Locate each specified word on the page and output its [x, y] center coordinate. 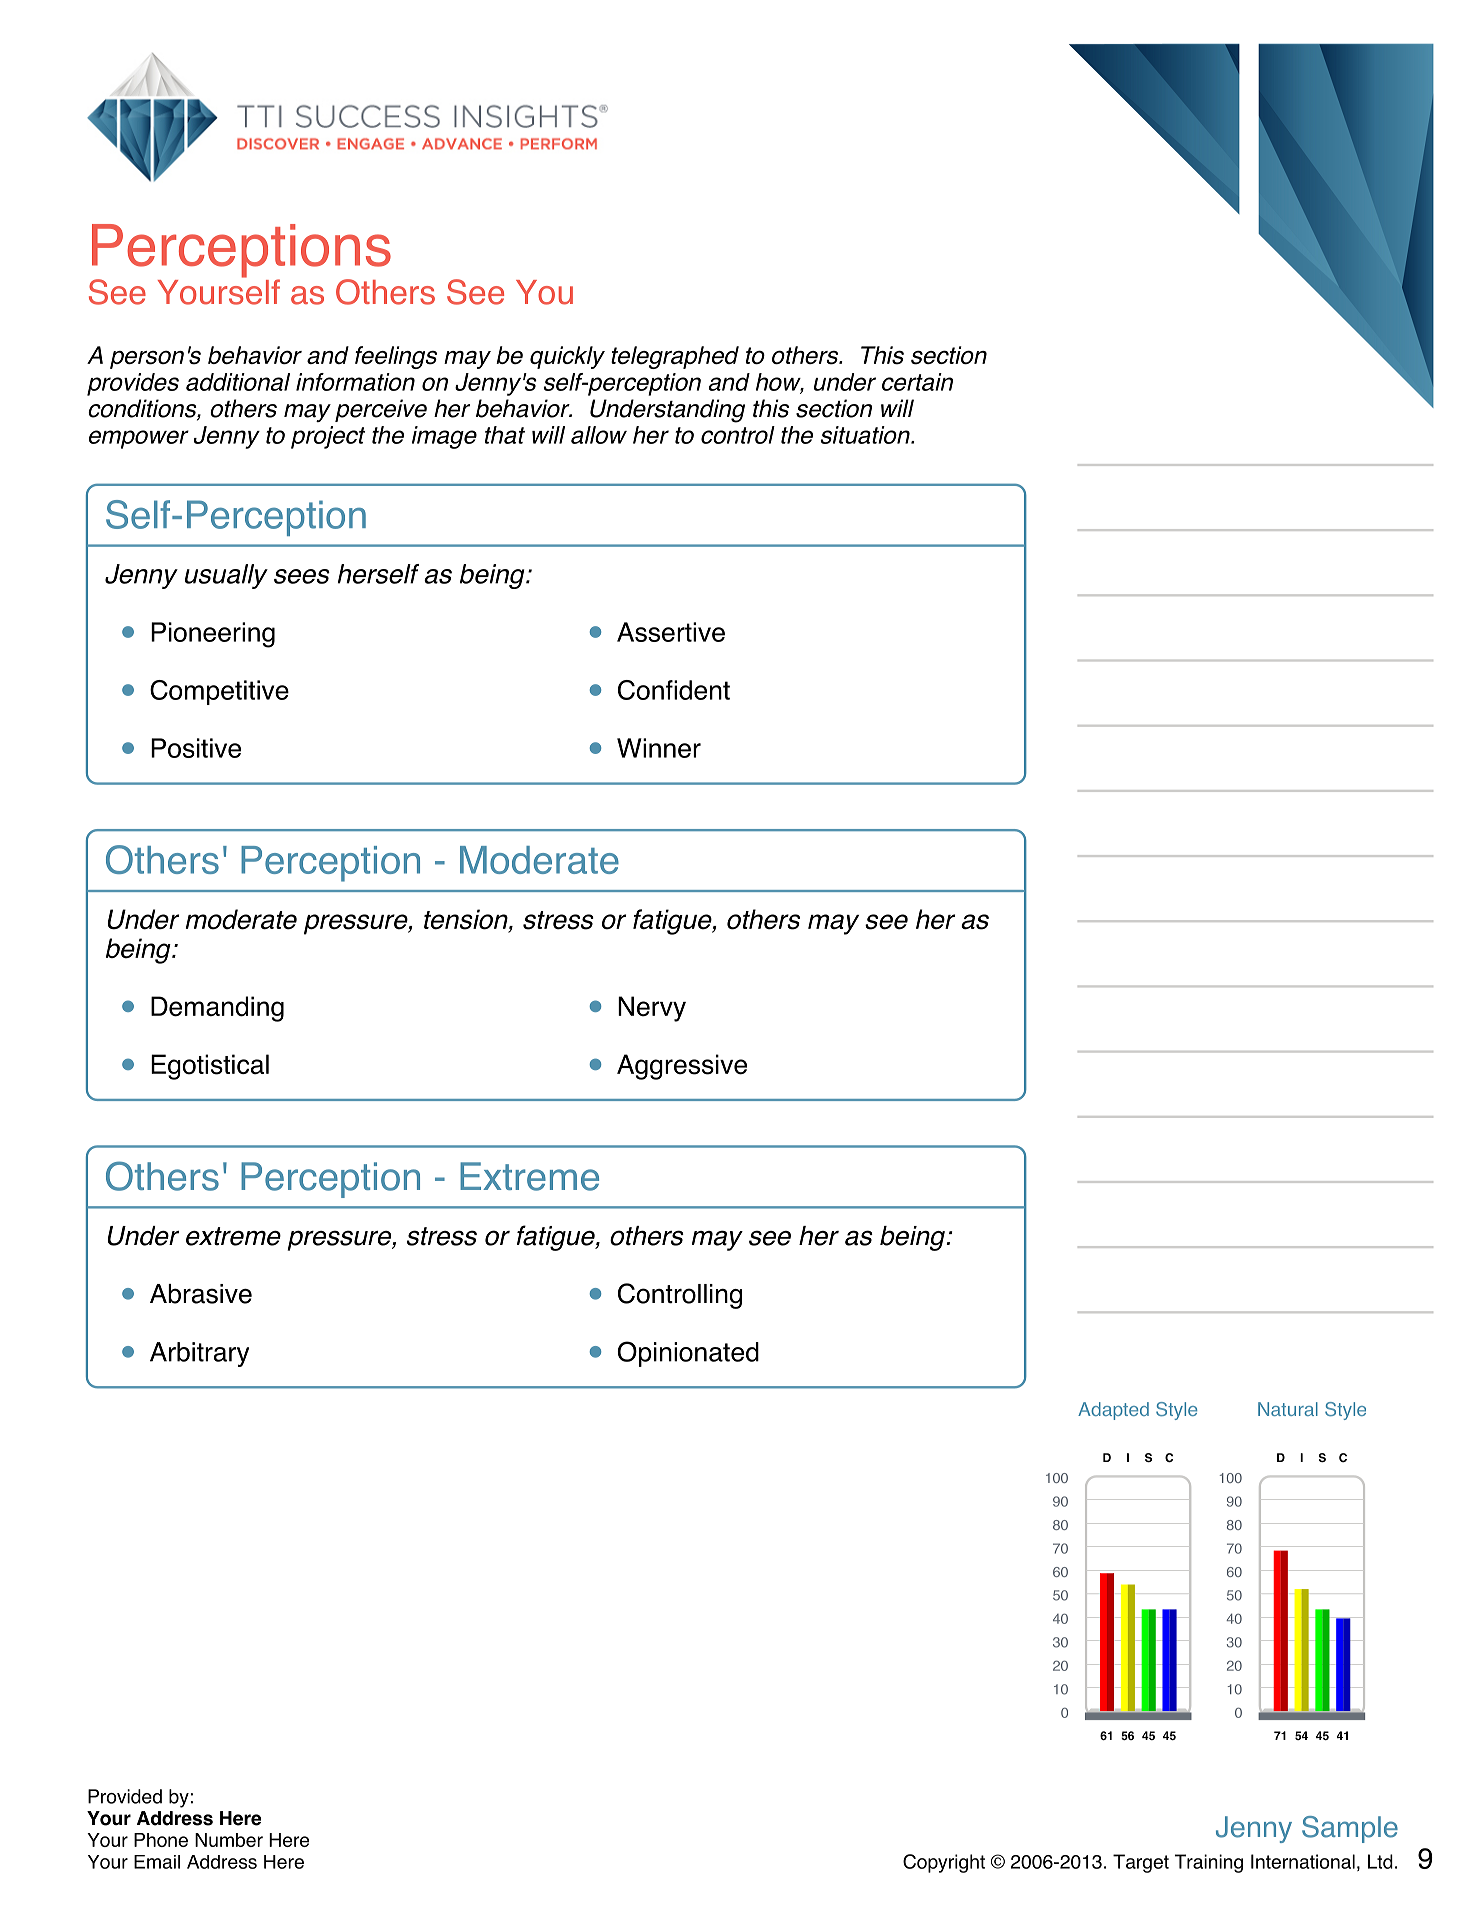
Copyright [944, 1863]
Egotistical [210, 1067]
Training [1209, 1863]
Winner [659, 748]
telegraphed [675, 357]
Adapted [1113, 1411]
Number [229, 1840]
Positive [196, 748]
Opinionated [688, 1354]
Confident [674, 690]
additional [238, 382]
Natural [1288, 1409]
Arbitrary [199, 1354]
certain [917, 382]
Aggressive [682, 1067]
